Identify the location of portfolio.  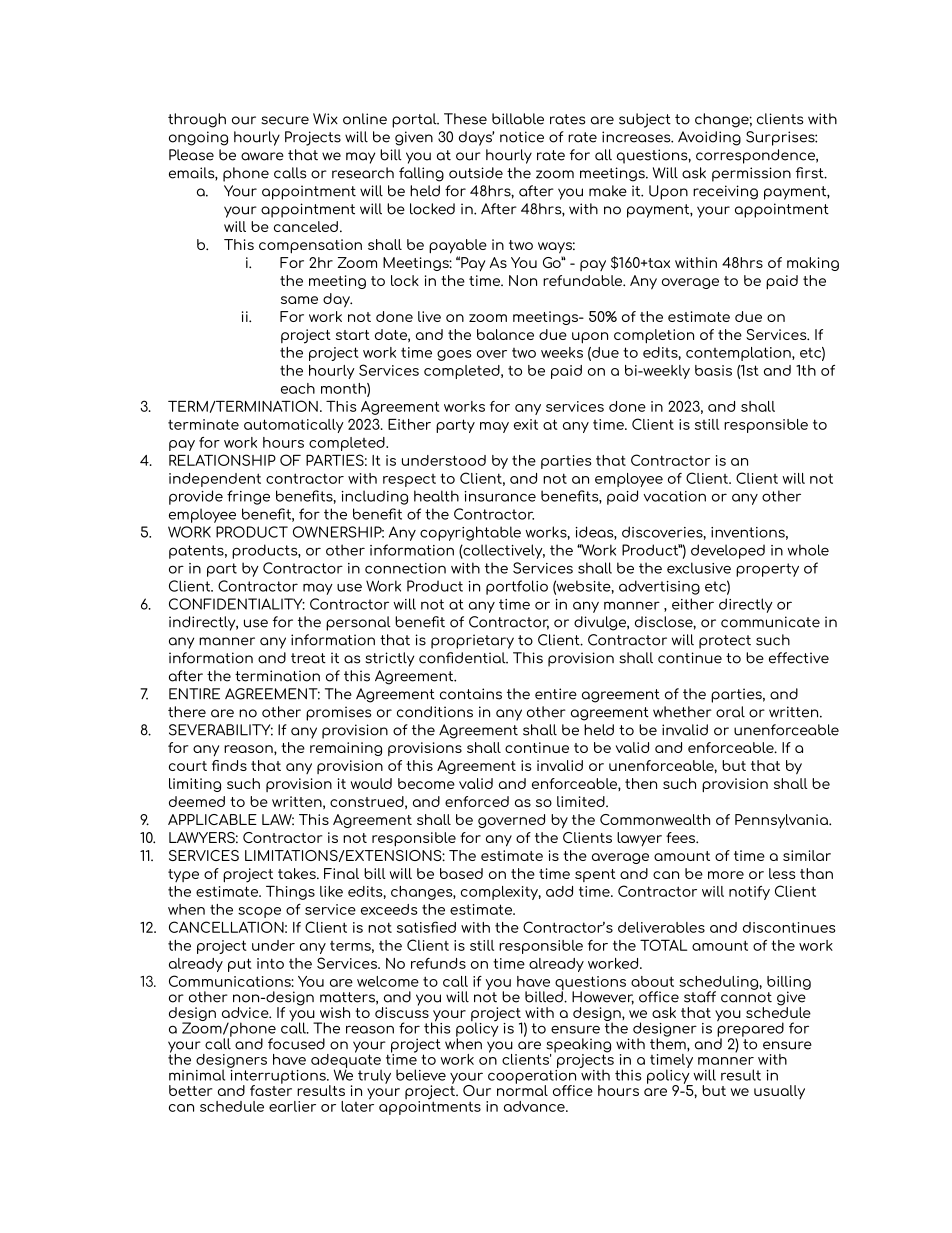
(517, 587).
